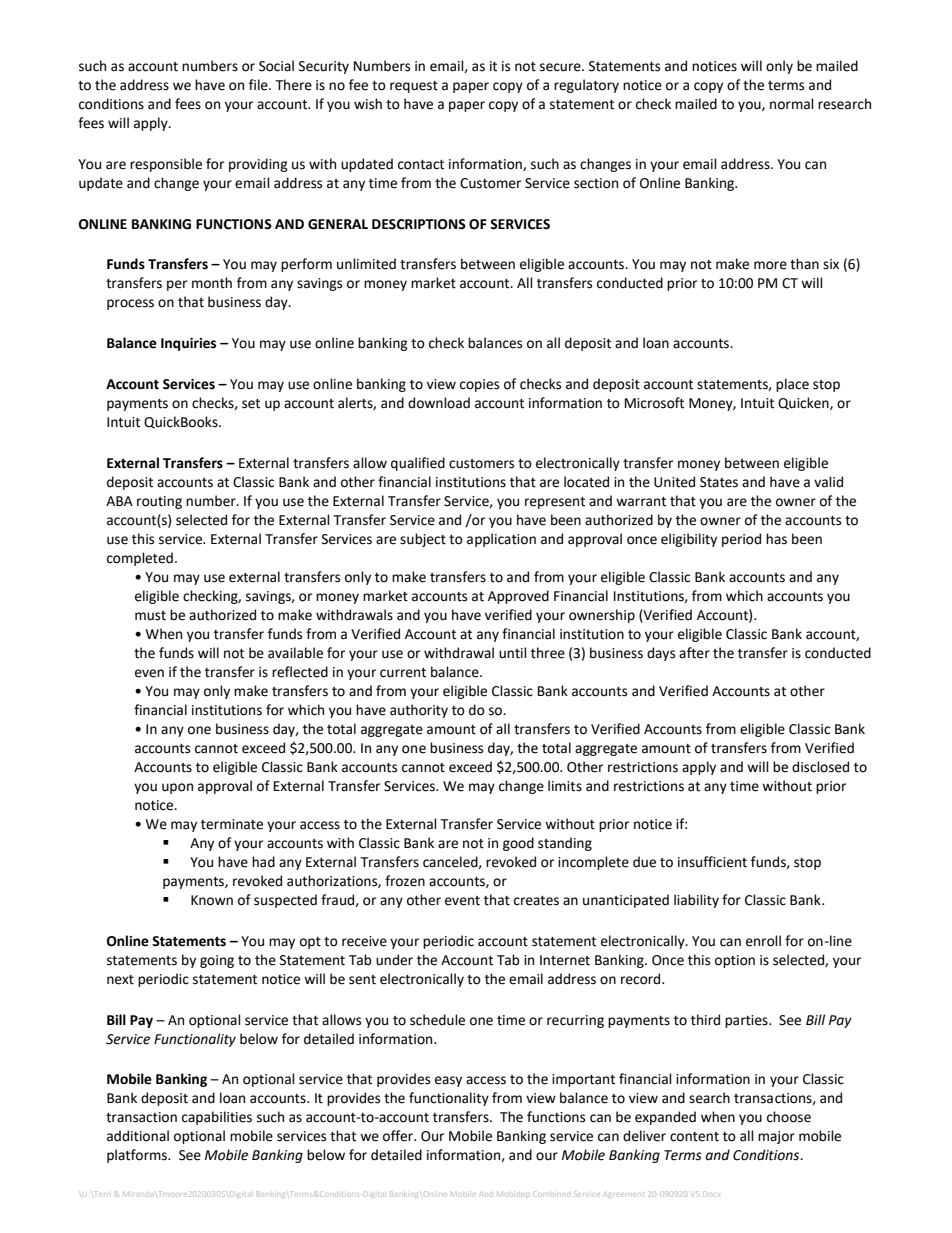  Describe the element at coordinates (792, 104) in the document. I see `normal` at that location.
